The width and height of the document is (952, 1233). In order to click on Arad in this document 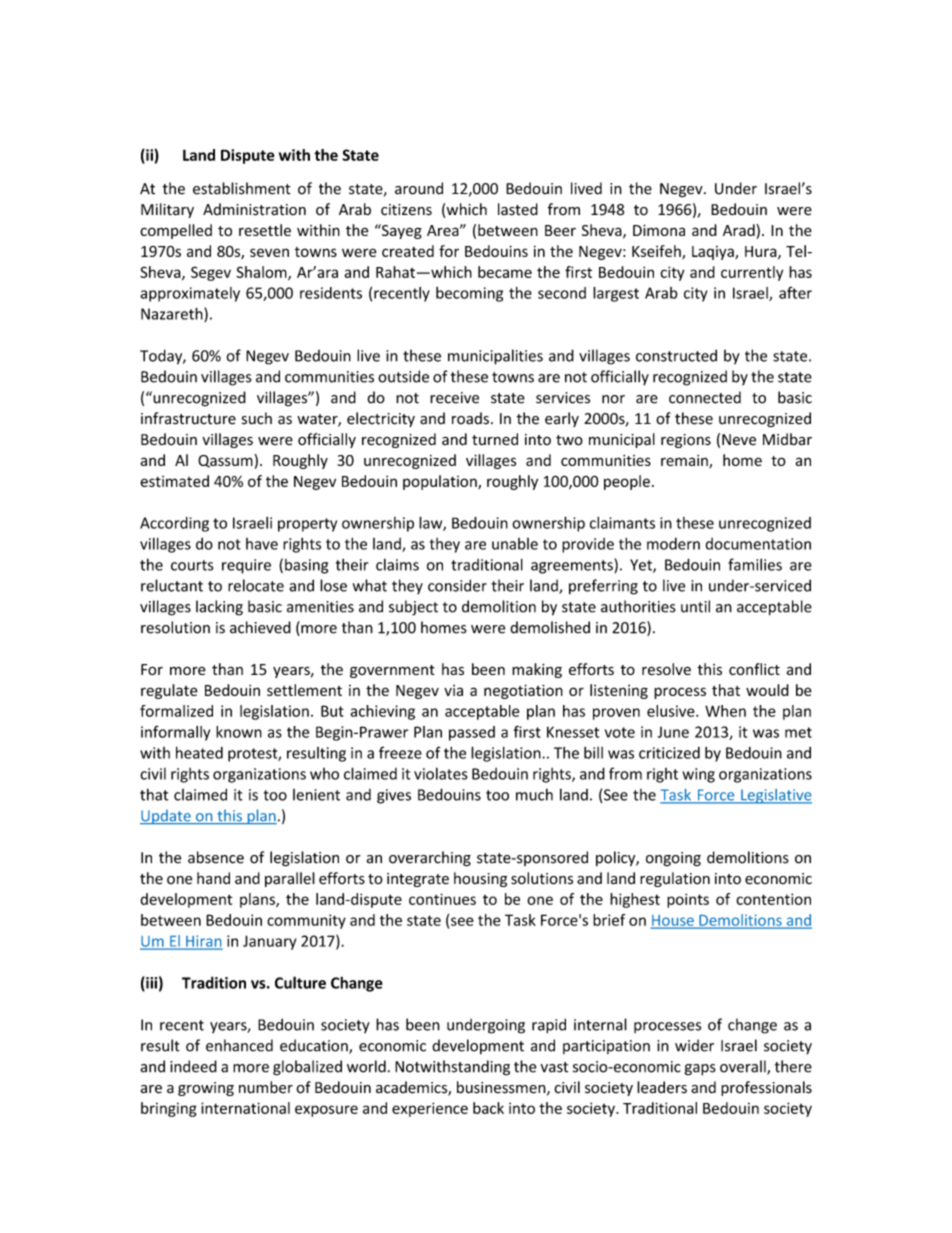, I will do `click(740, 230)`.
